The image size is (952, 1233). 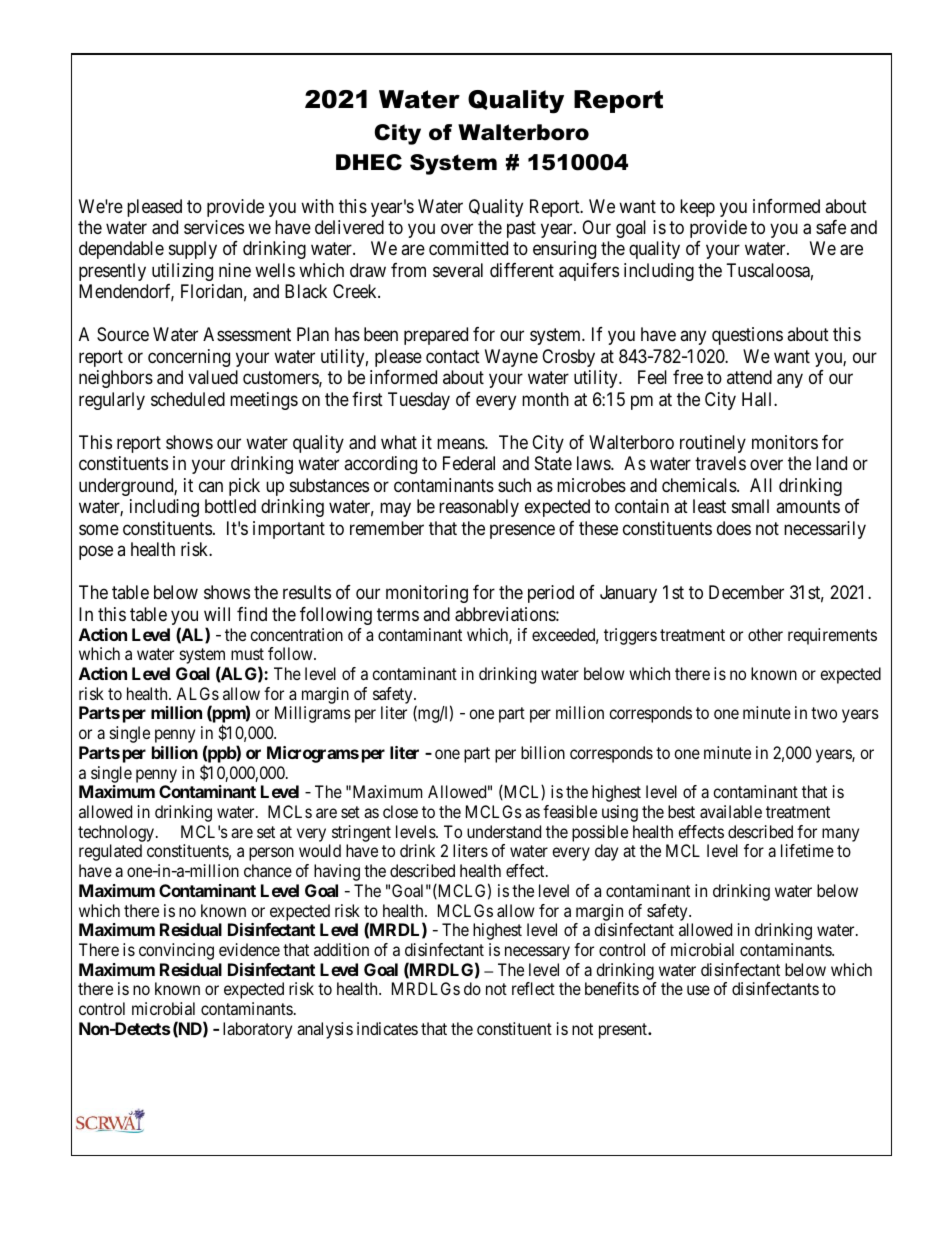 I want to click on committed, so click(x=468, y=248).
